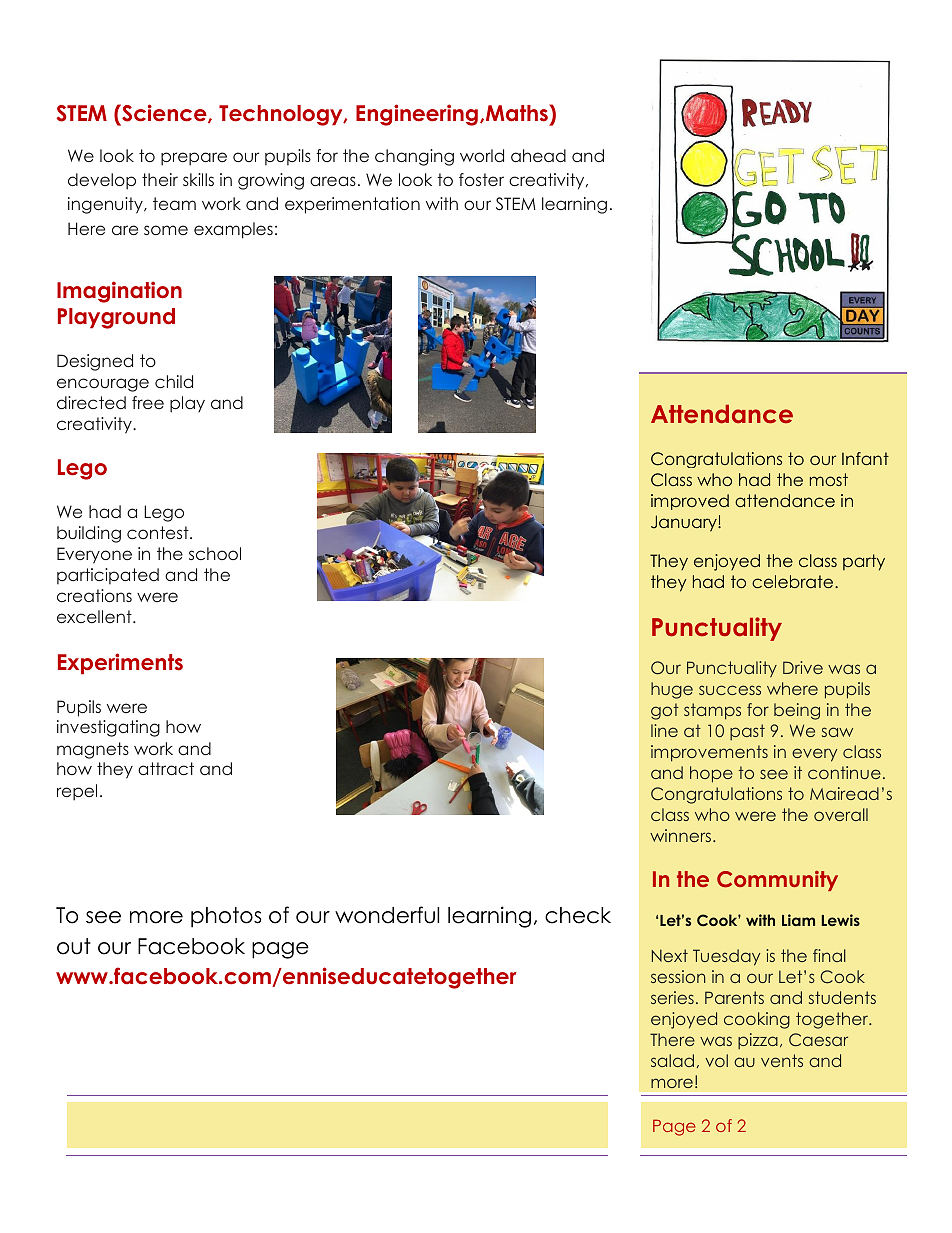  What do you see at coordinates (758, 1041) in the screenshot?
I see `pizza` at bounding box center [758, 1041].
